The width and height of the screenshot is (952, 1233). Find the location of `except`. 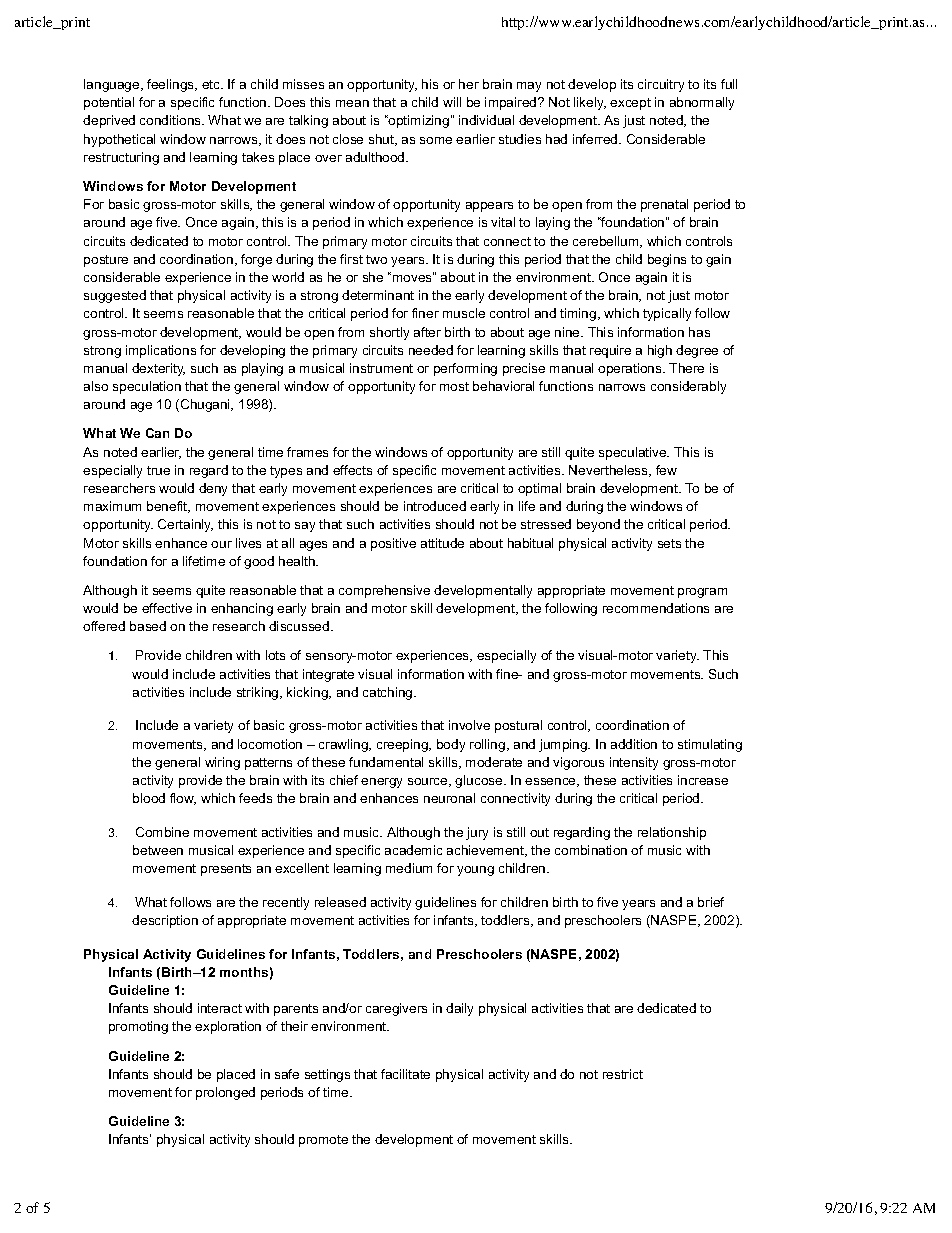

except is located at coordinates (630, 104).
